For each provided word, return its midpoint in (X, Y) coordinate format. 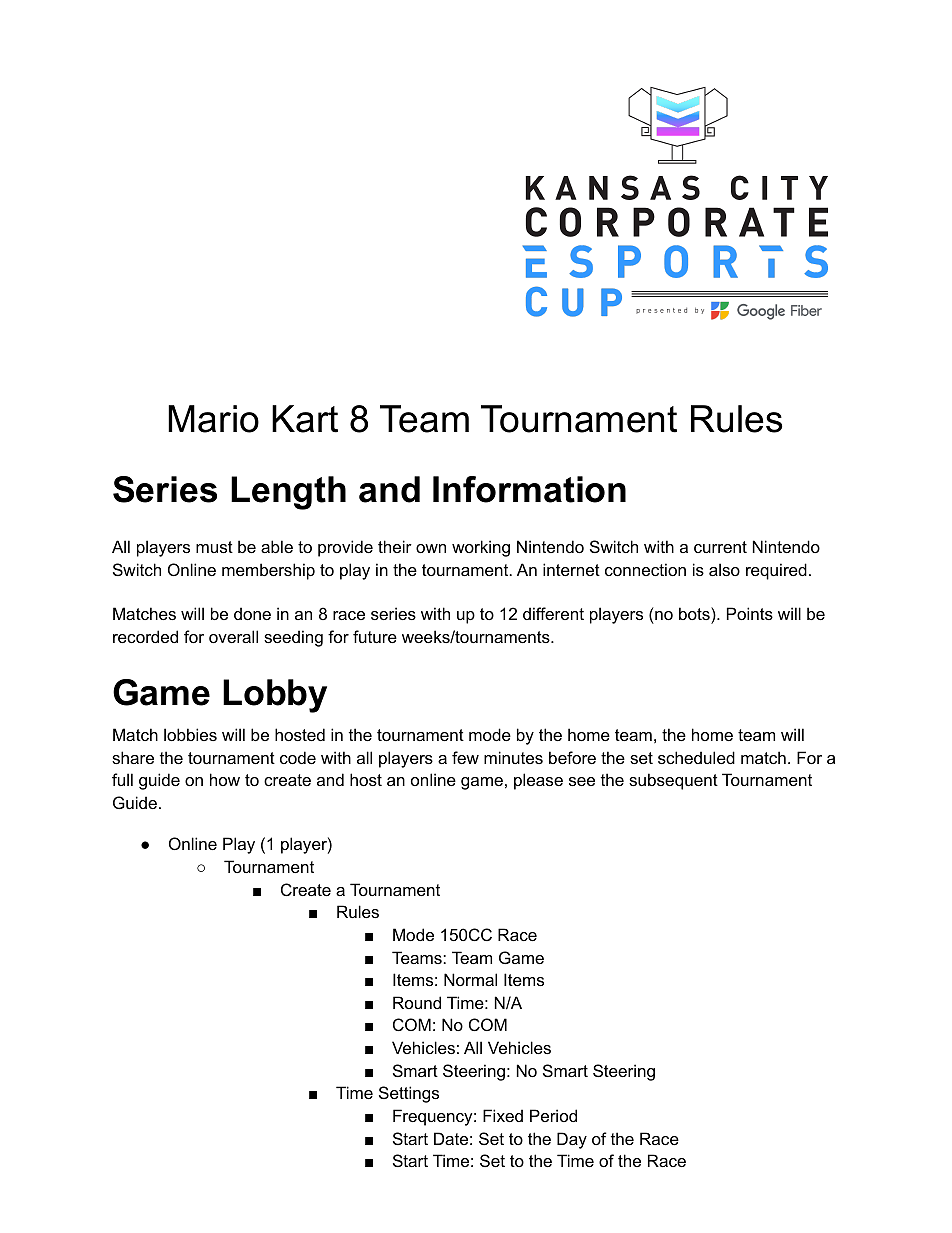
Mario (213, 419)
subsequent (673, 781)
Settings (409, 1094)
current (720, 547)
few (465, 757)
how (225, 779)
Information (529, 489)
